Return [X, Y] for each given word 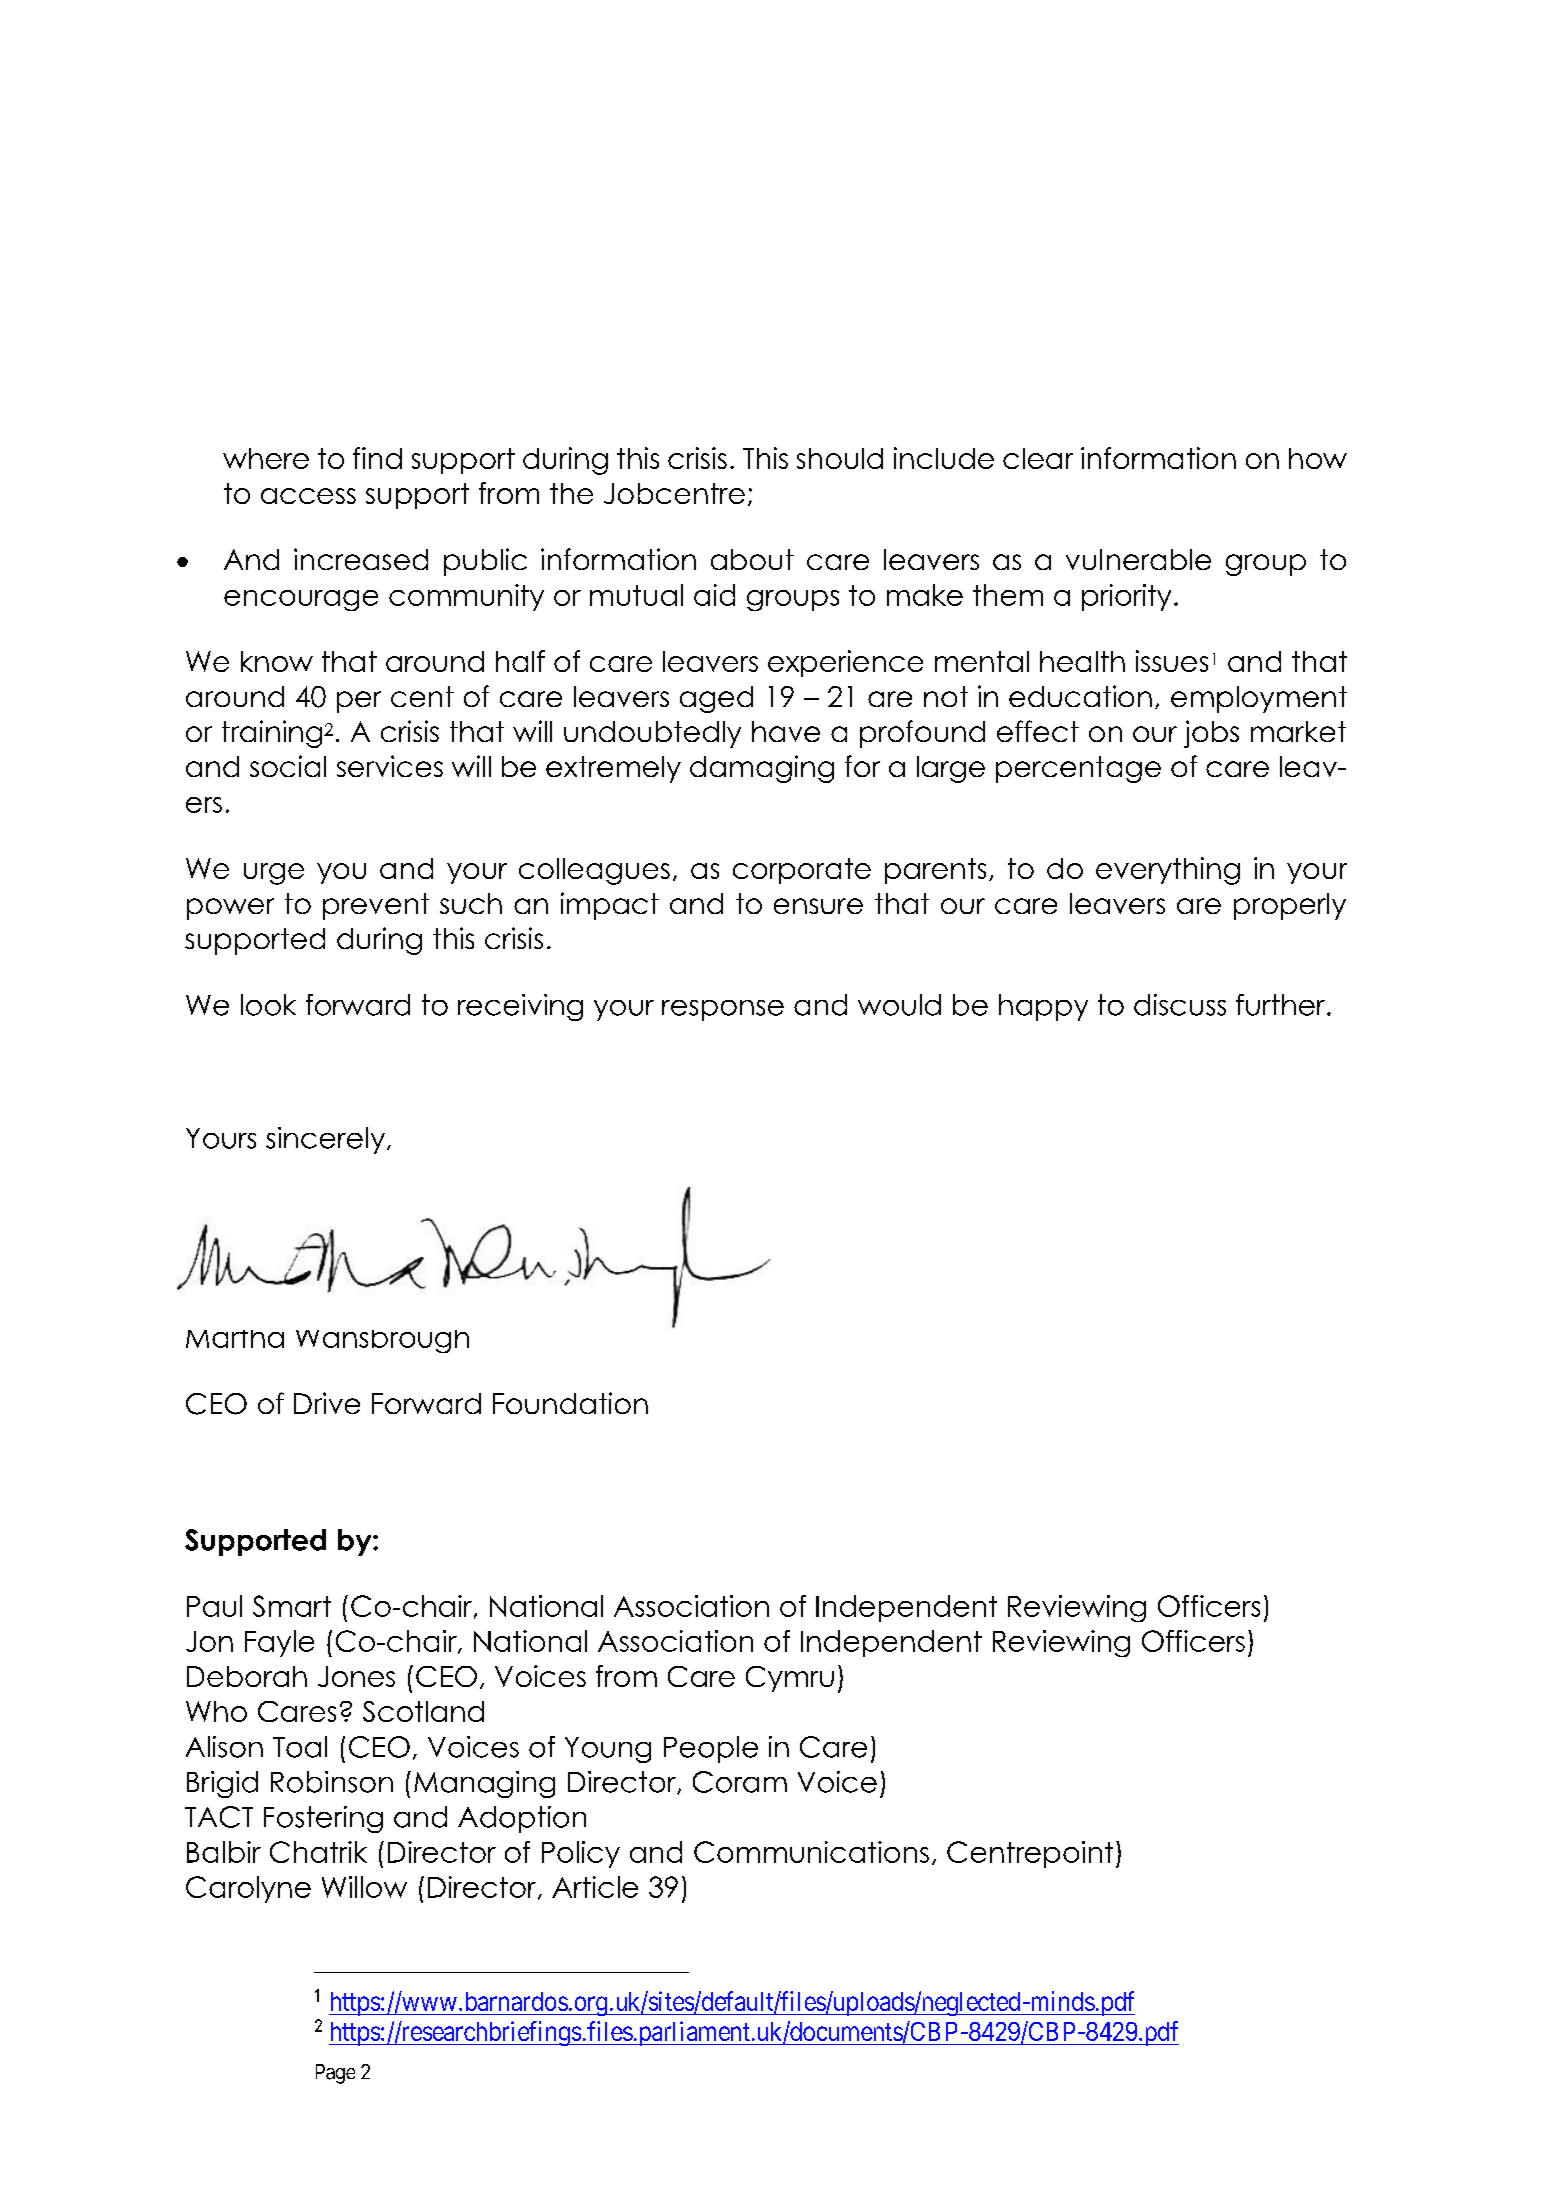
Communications [811, 1852]
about [752, 559]
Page [335, 2074]
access [308, 496]
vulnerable [1138, 559]
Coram [740, 1782]
